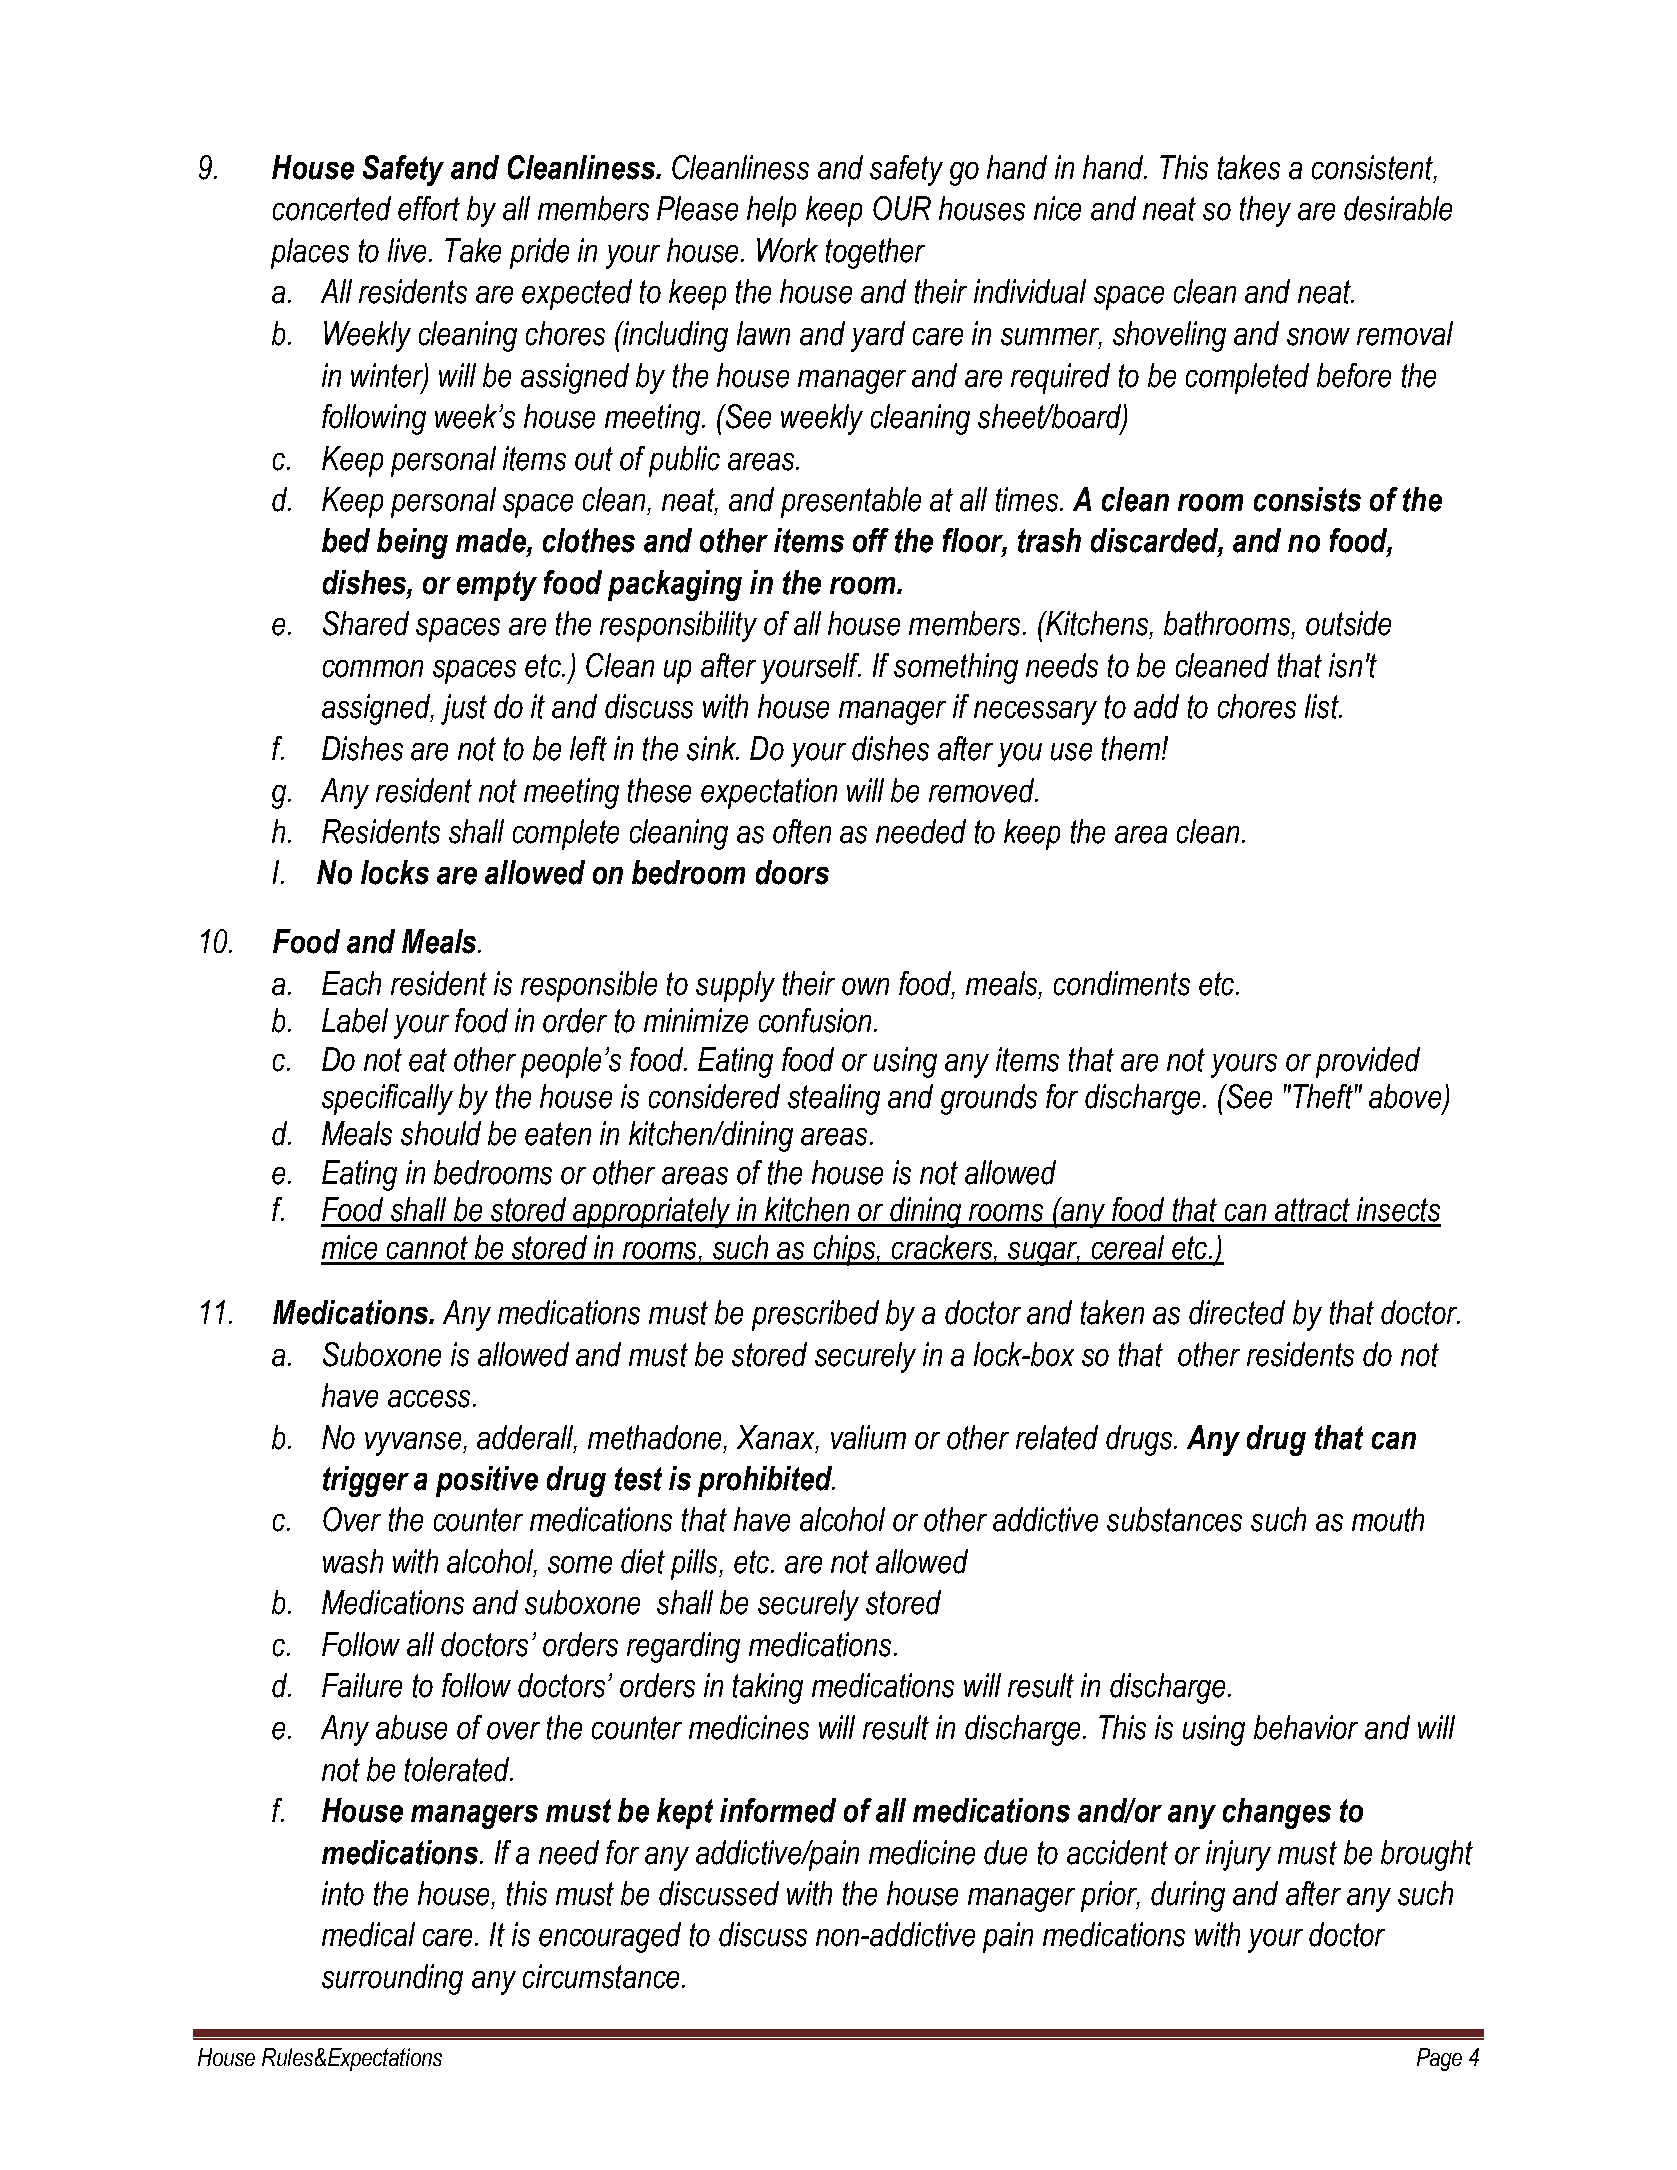  Describe the element at coordinates (429, 208) in the screenshot. I see `effort` at that location.
